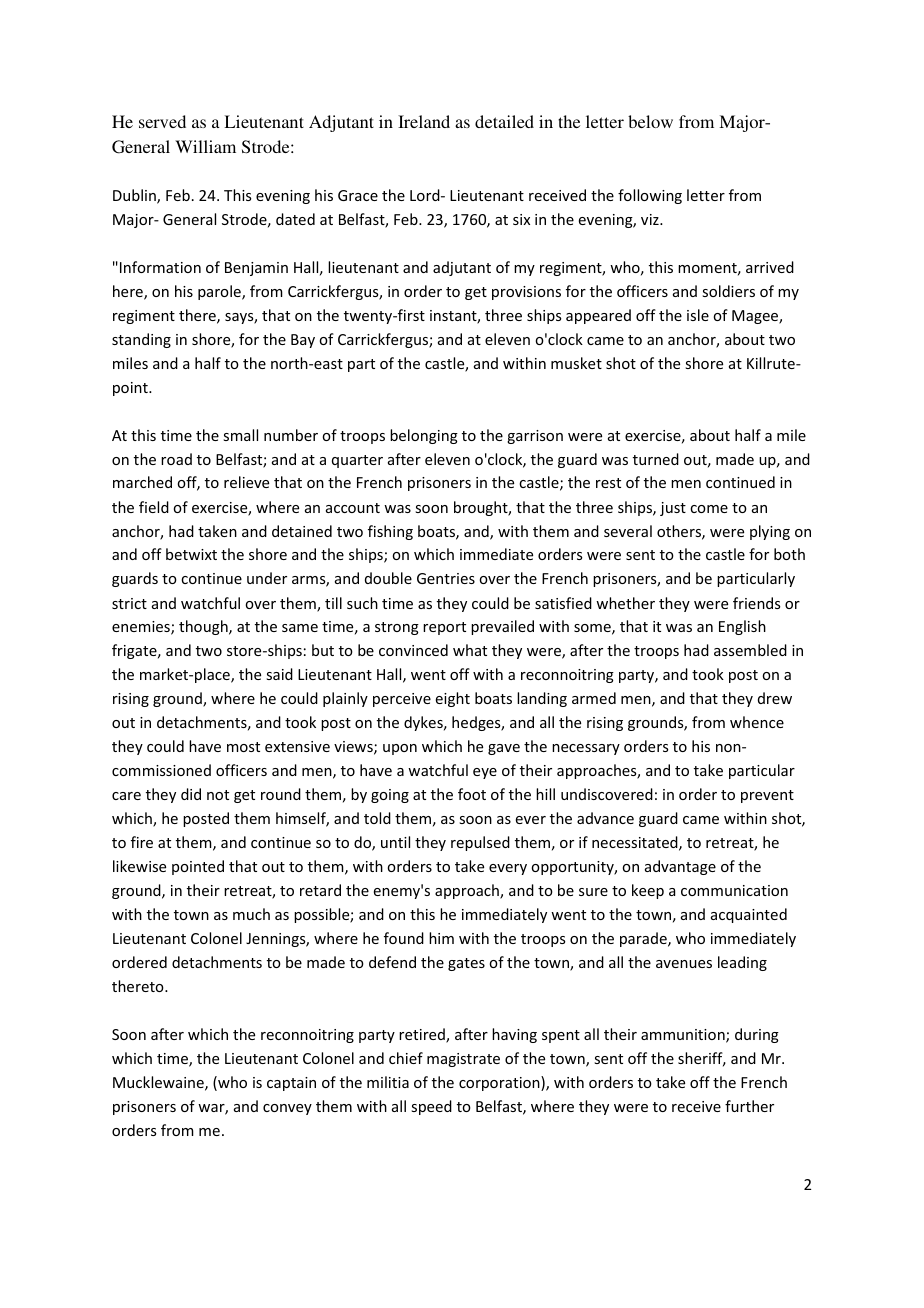 This screenshot has width=924, height=1308. I want to click on below, so click(650, 121).
